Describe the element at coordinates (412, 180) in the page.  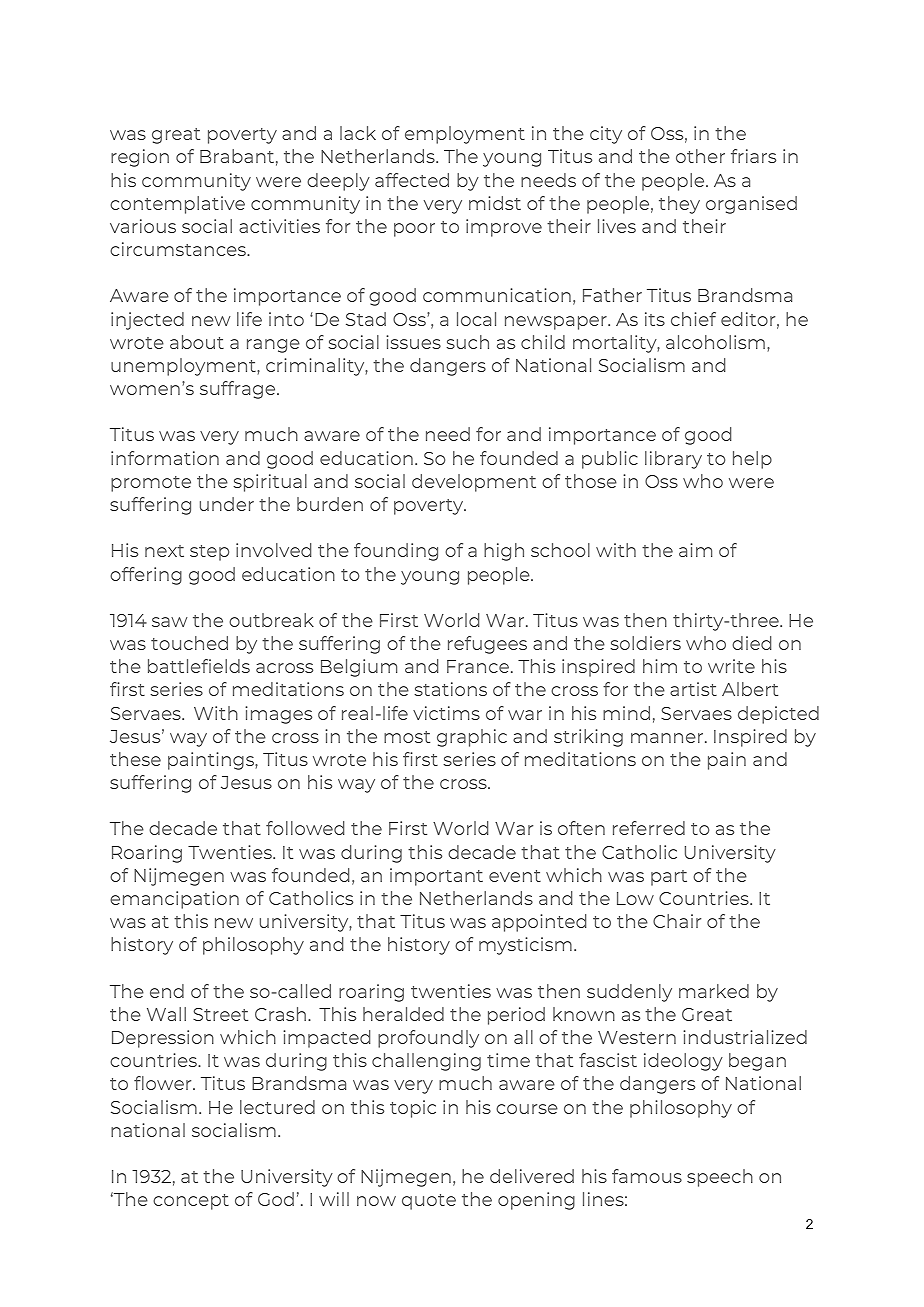
I see `affected` at that location.
